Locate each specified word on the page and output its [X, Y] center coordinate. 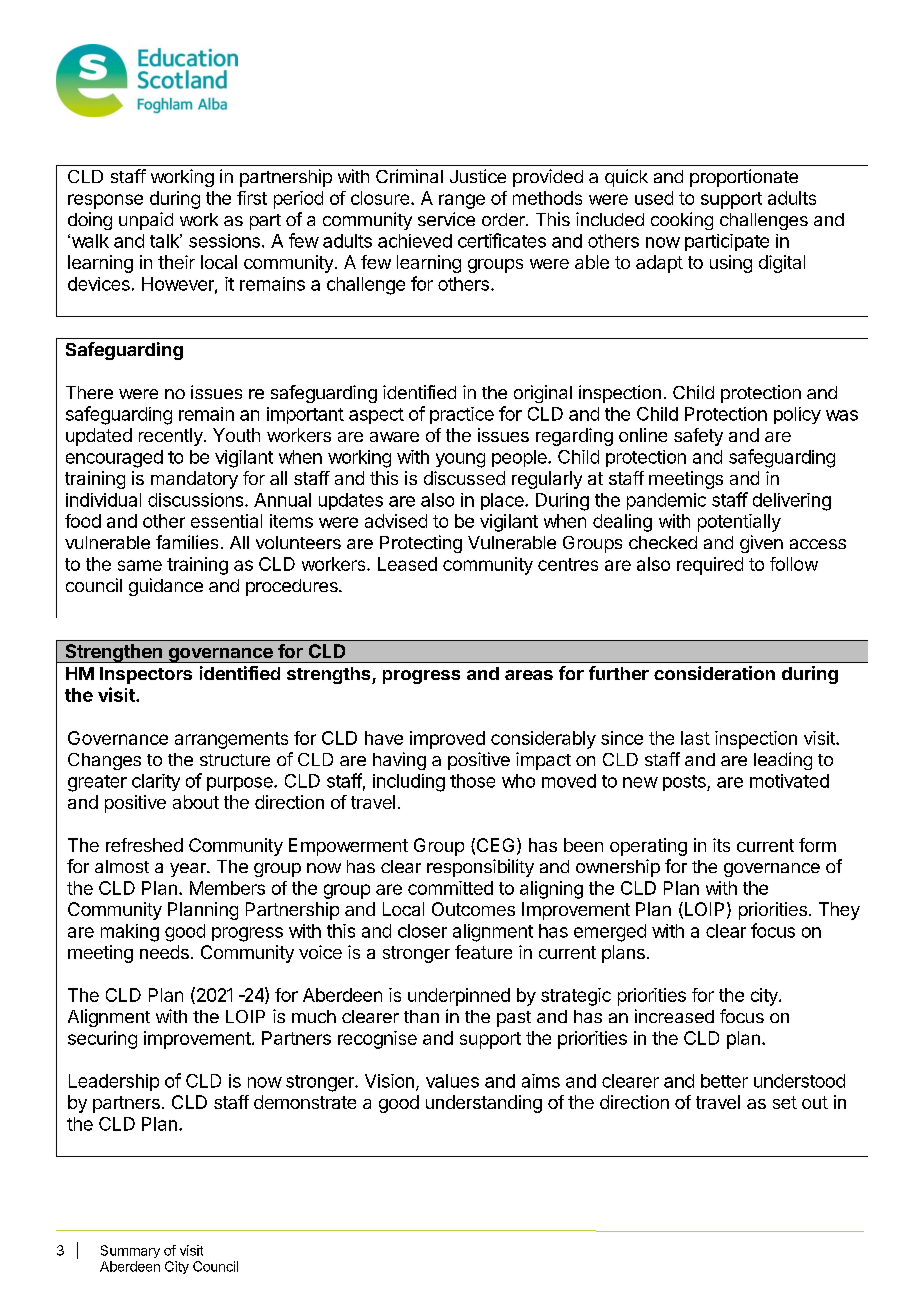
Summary [130, 1251]
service [446, 219]
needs [164, 952]
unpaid [146, 221]
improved [447, 740]
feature [483, 952]
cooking [682, 221]
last [695, 738]
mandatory [194, 480]
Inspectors [146, 675]
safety [698, 437]
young [460, 460]
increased [674, 1016]
